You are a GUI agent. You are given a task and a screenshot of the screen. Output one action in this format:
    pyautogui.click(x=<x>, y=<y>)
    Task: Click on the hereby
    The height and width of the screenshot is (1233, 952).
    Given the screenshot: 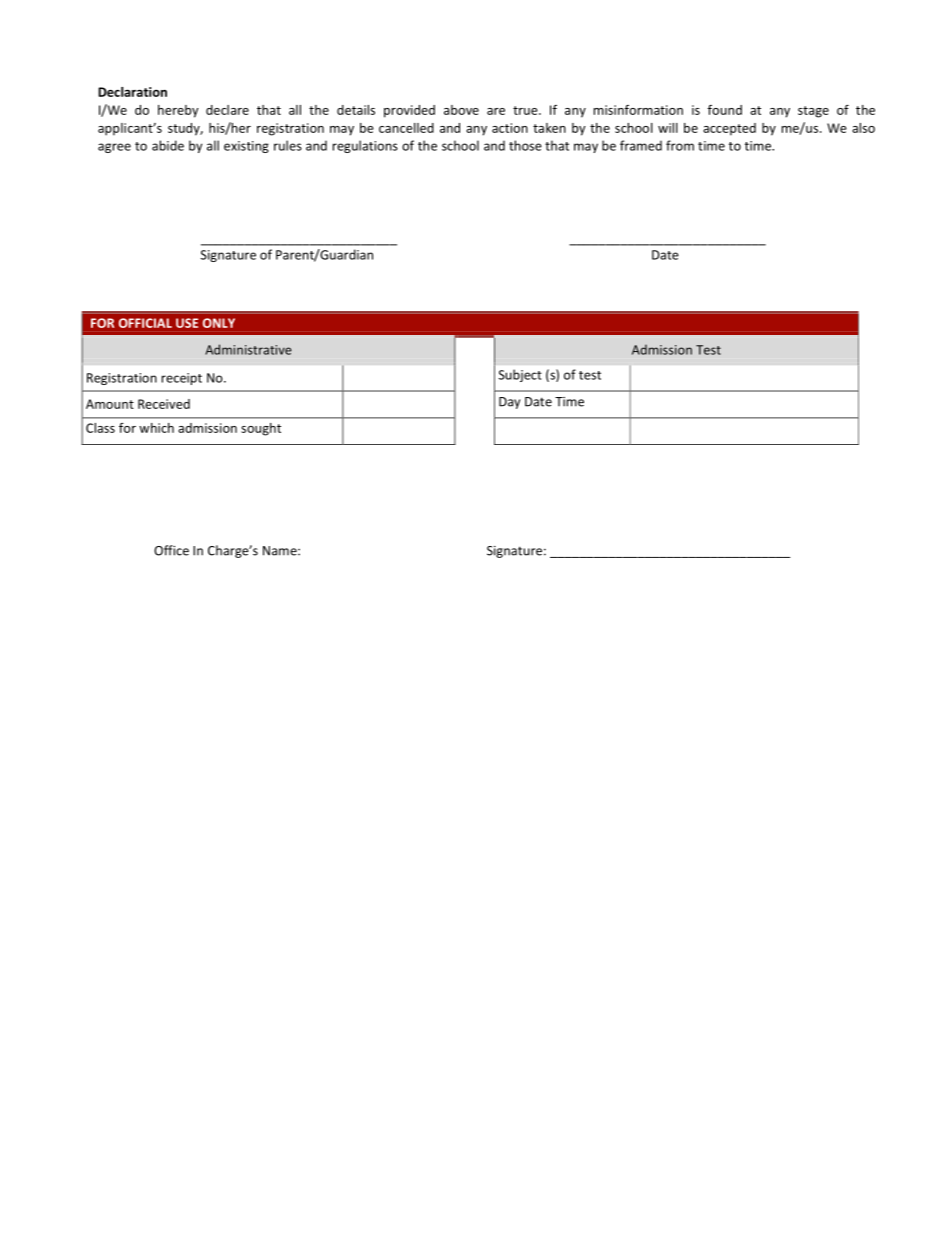 What is the action you would take?
    pyautogui.click(x=178, y=111)
